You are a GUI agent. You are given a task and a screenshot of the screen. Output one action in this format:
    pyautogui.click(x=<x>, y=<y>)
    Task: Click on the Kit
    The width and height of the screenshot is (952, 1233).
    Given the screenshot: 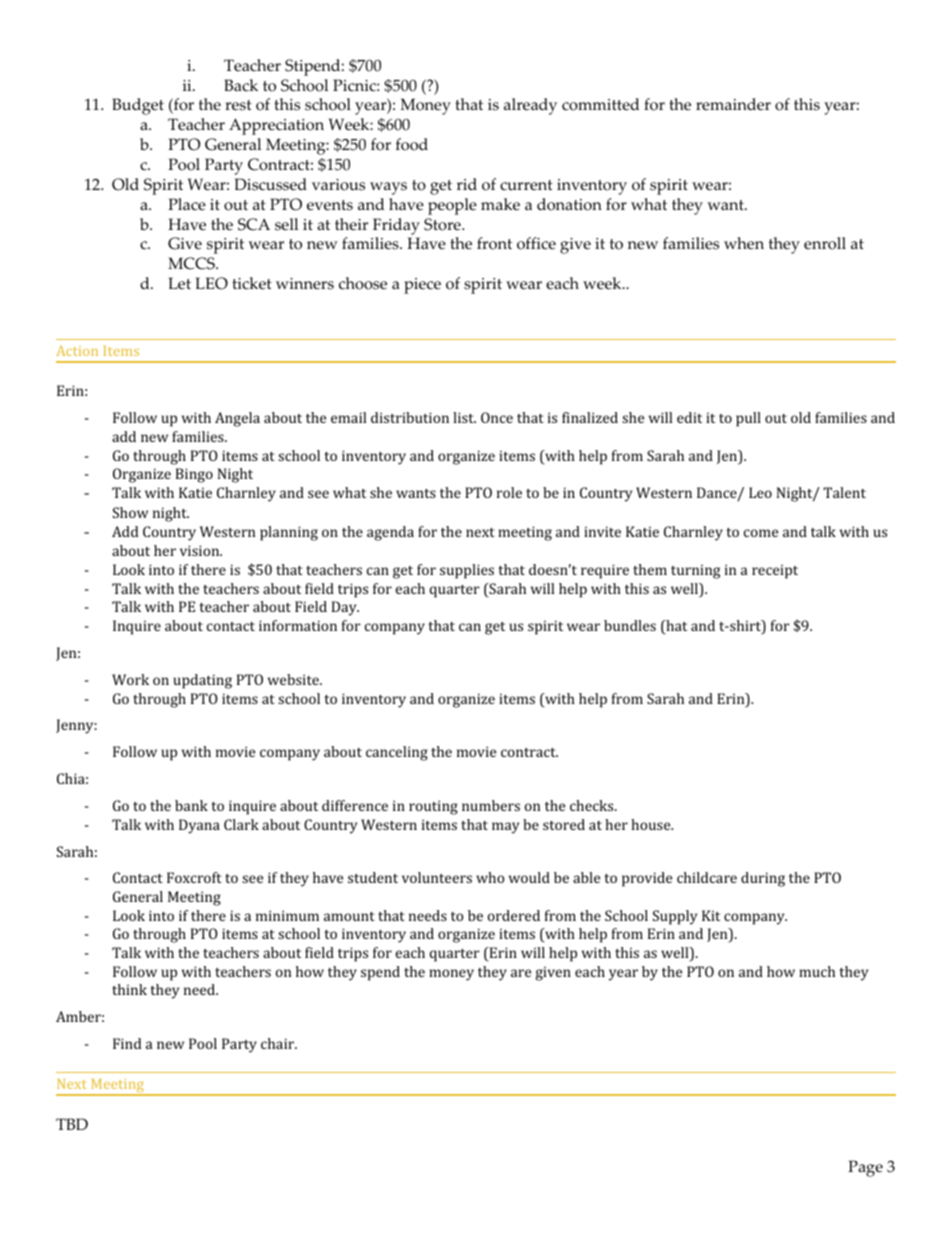 What is the action you would take?
    pyautogui.click(x=711, y=915)
